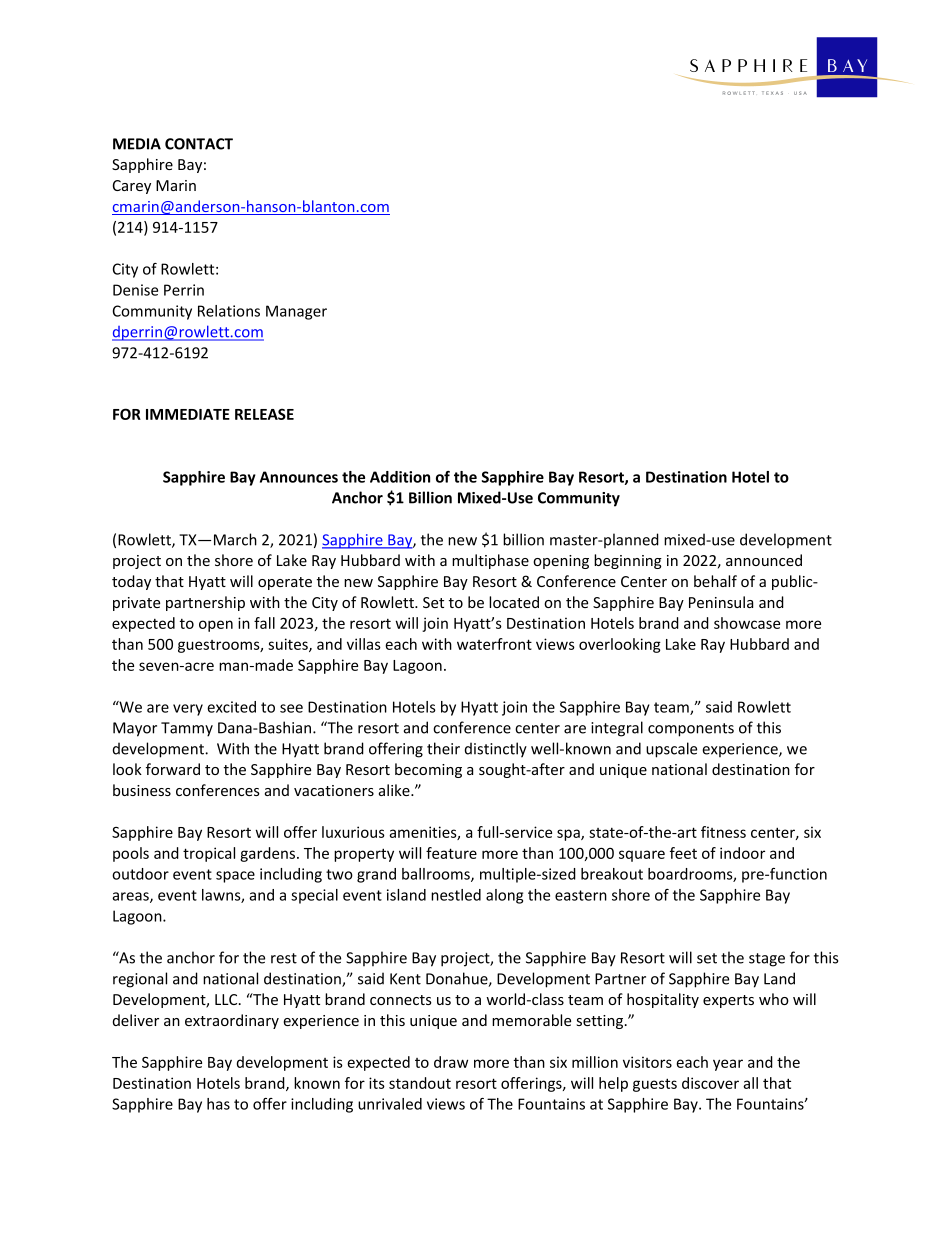  What do you see at coordinates (299, 477) in the screenshot?
I see `Announces` at bounding box center [299, 477].
